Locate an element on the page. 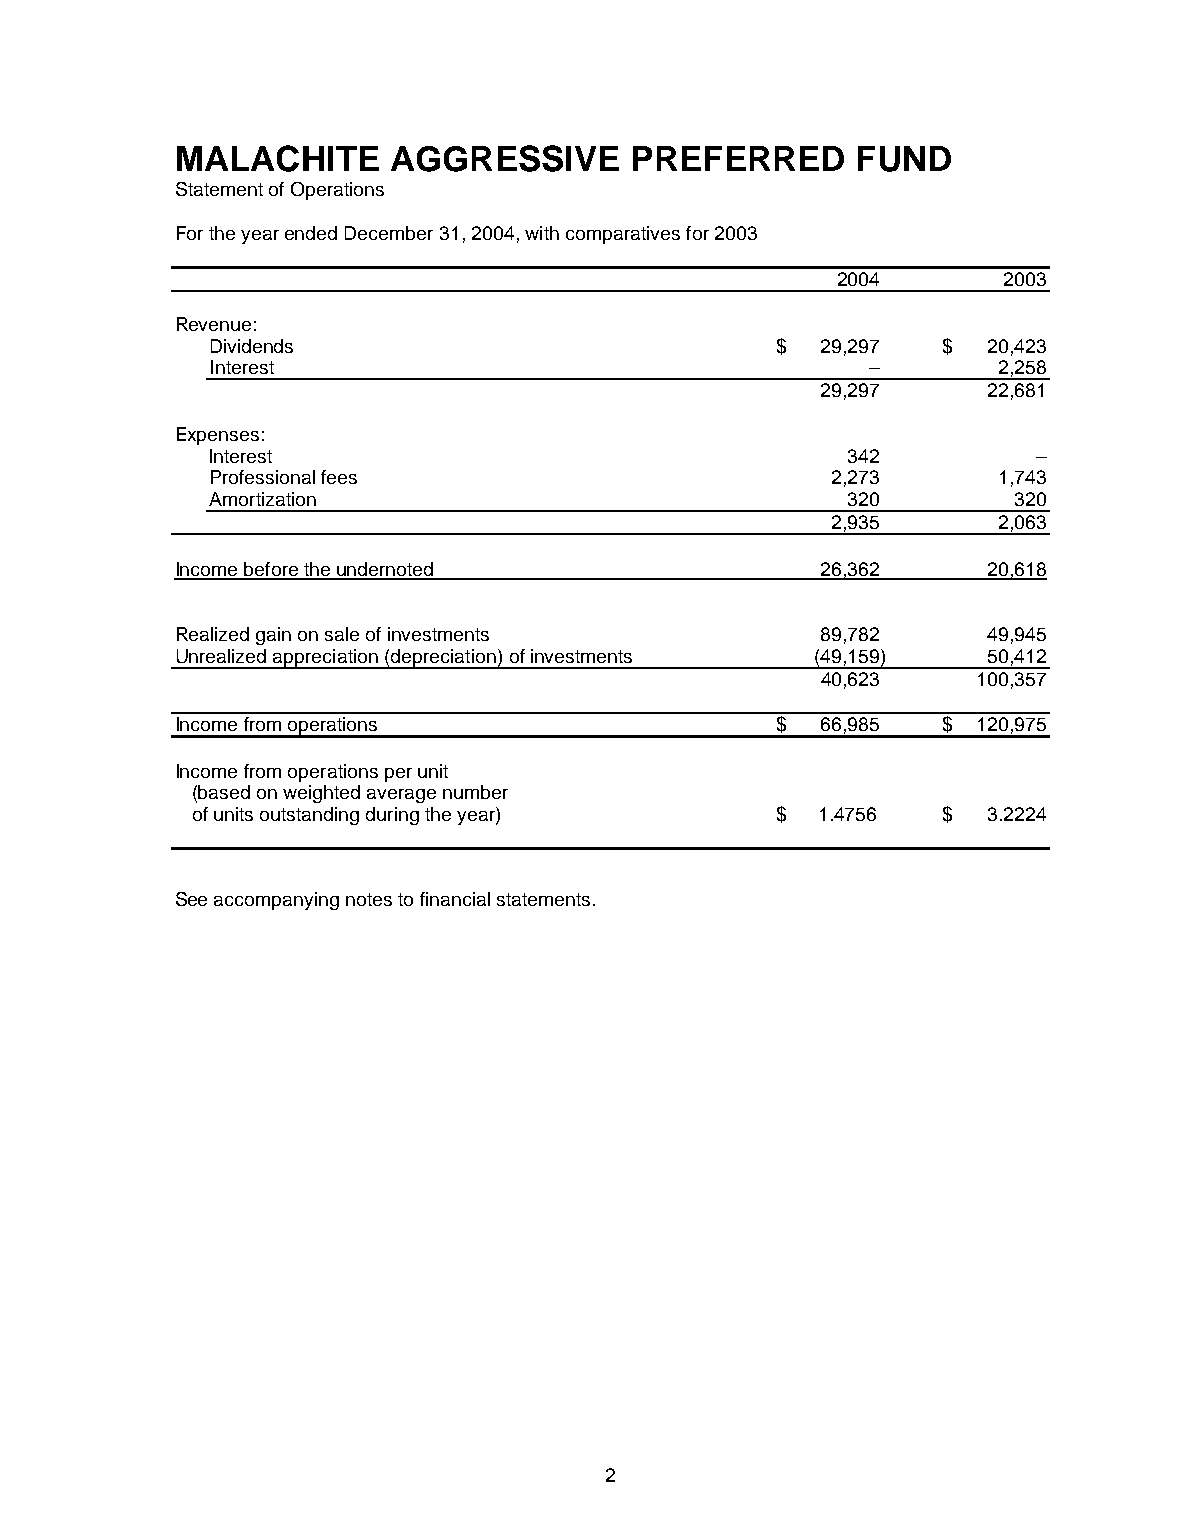 Image resolution: width=1187 pixels, height=1535 pixels. fees is located at coordinates (339, 477).
